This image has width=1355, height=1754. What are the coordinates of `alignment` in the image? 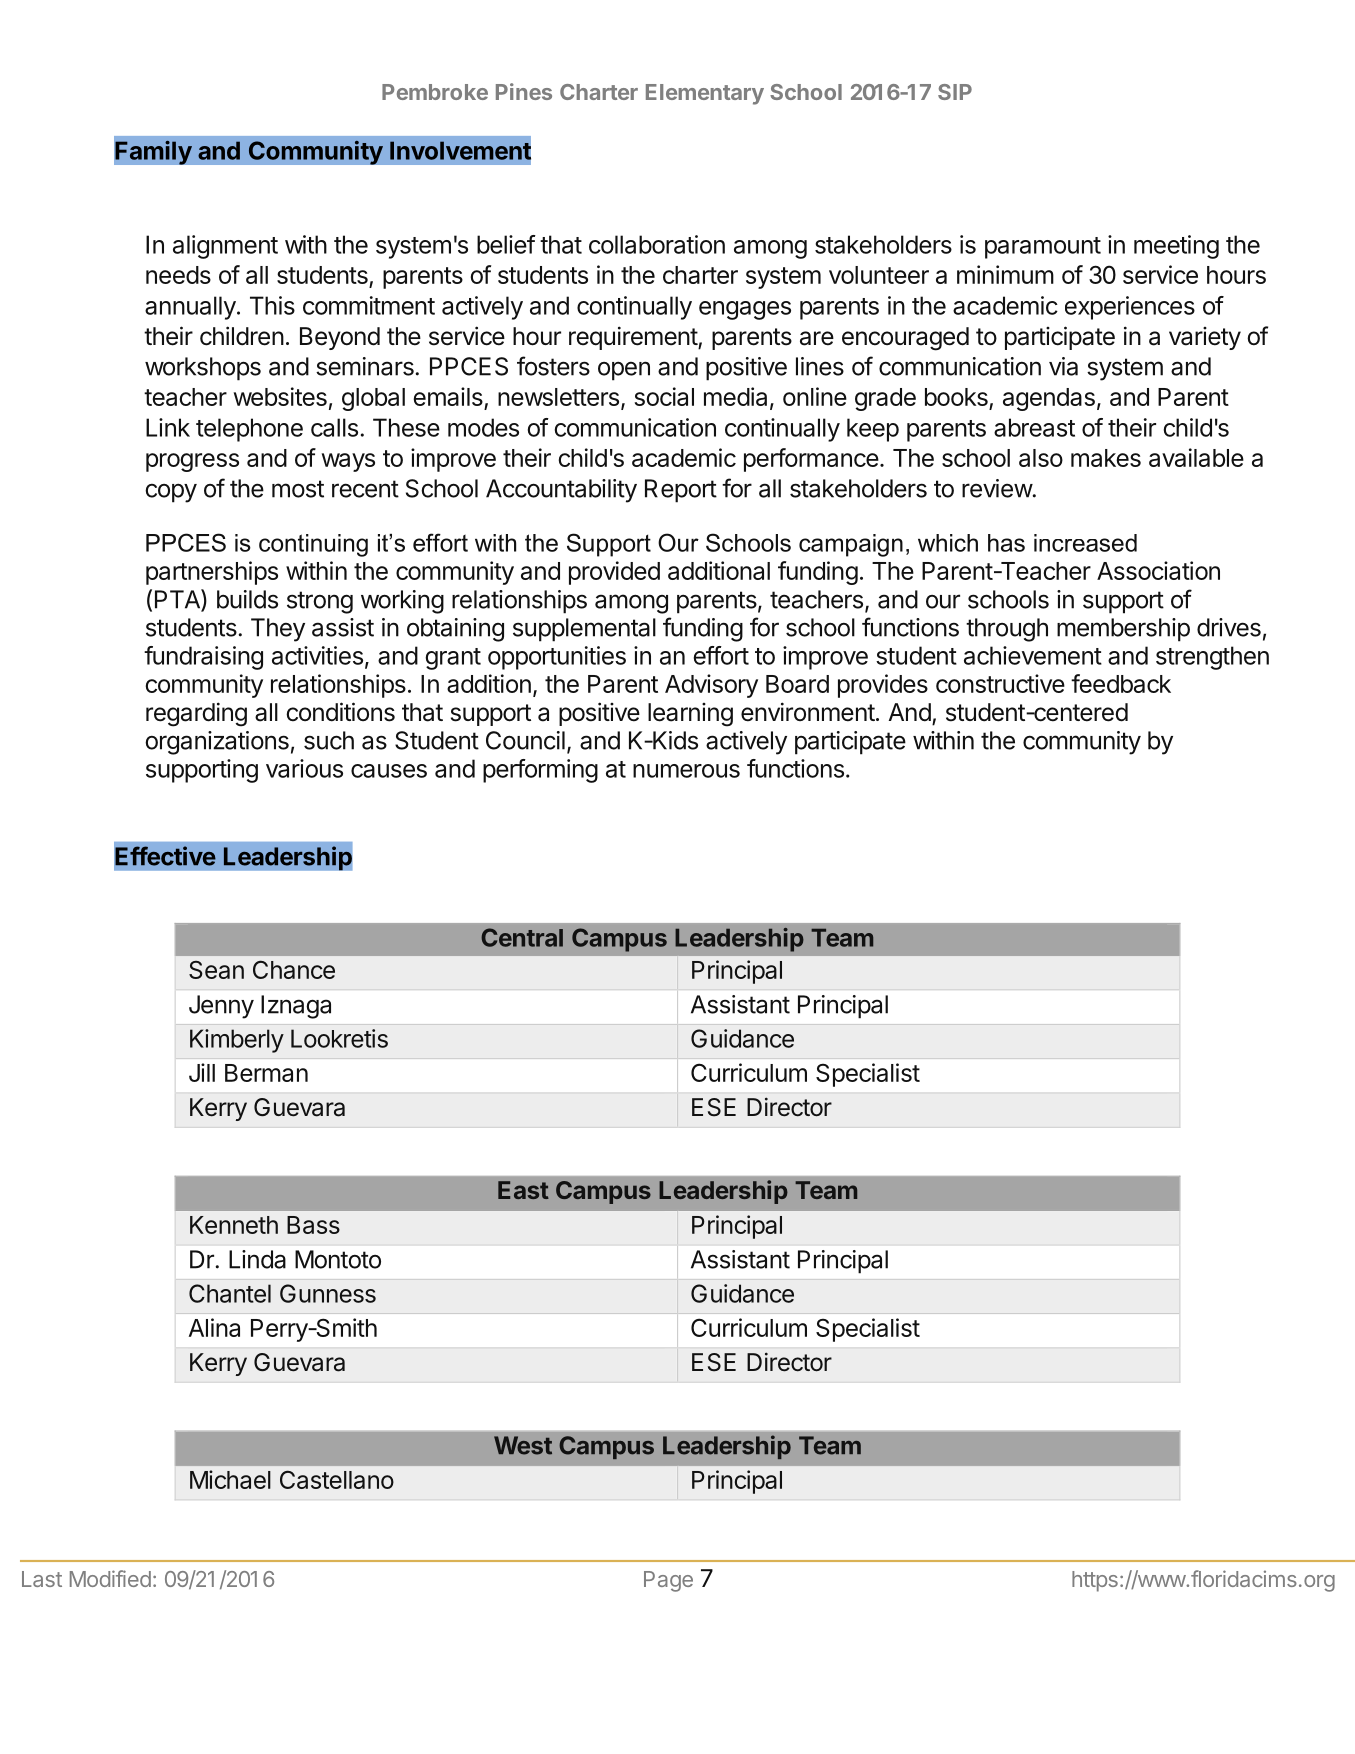 It's located at (225, 247).
